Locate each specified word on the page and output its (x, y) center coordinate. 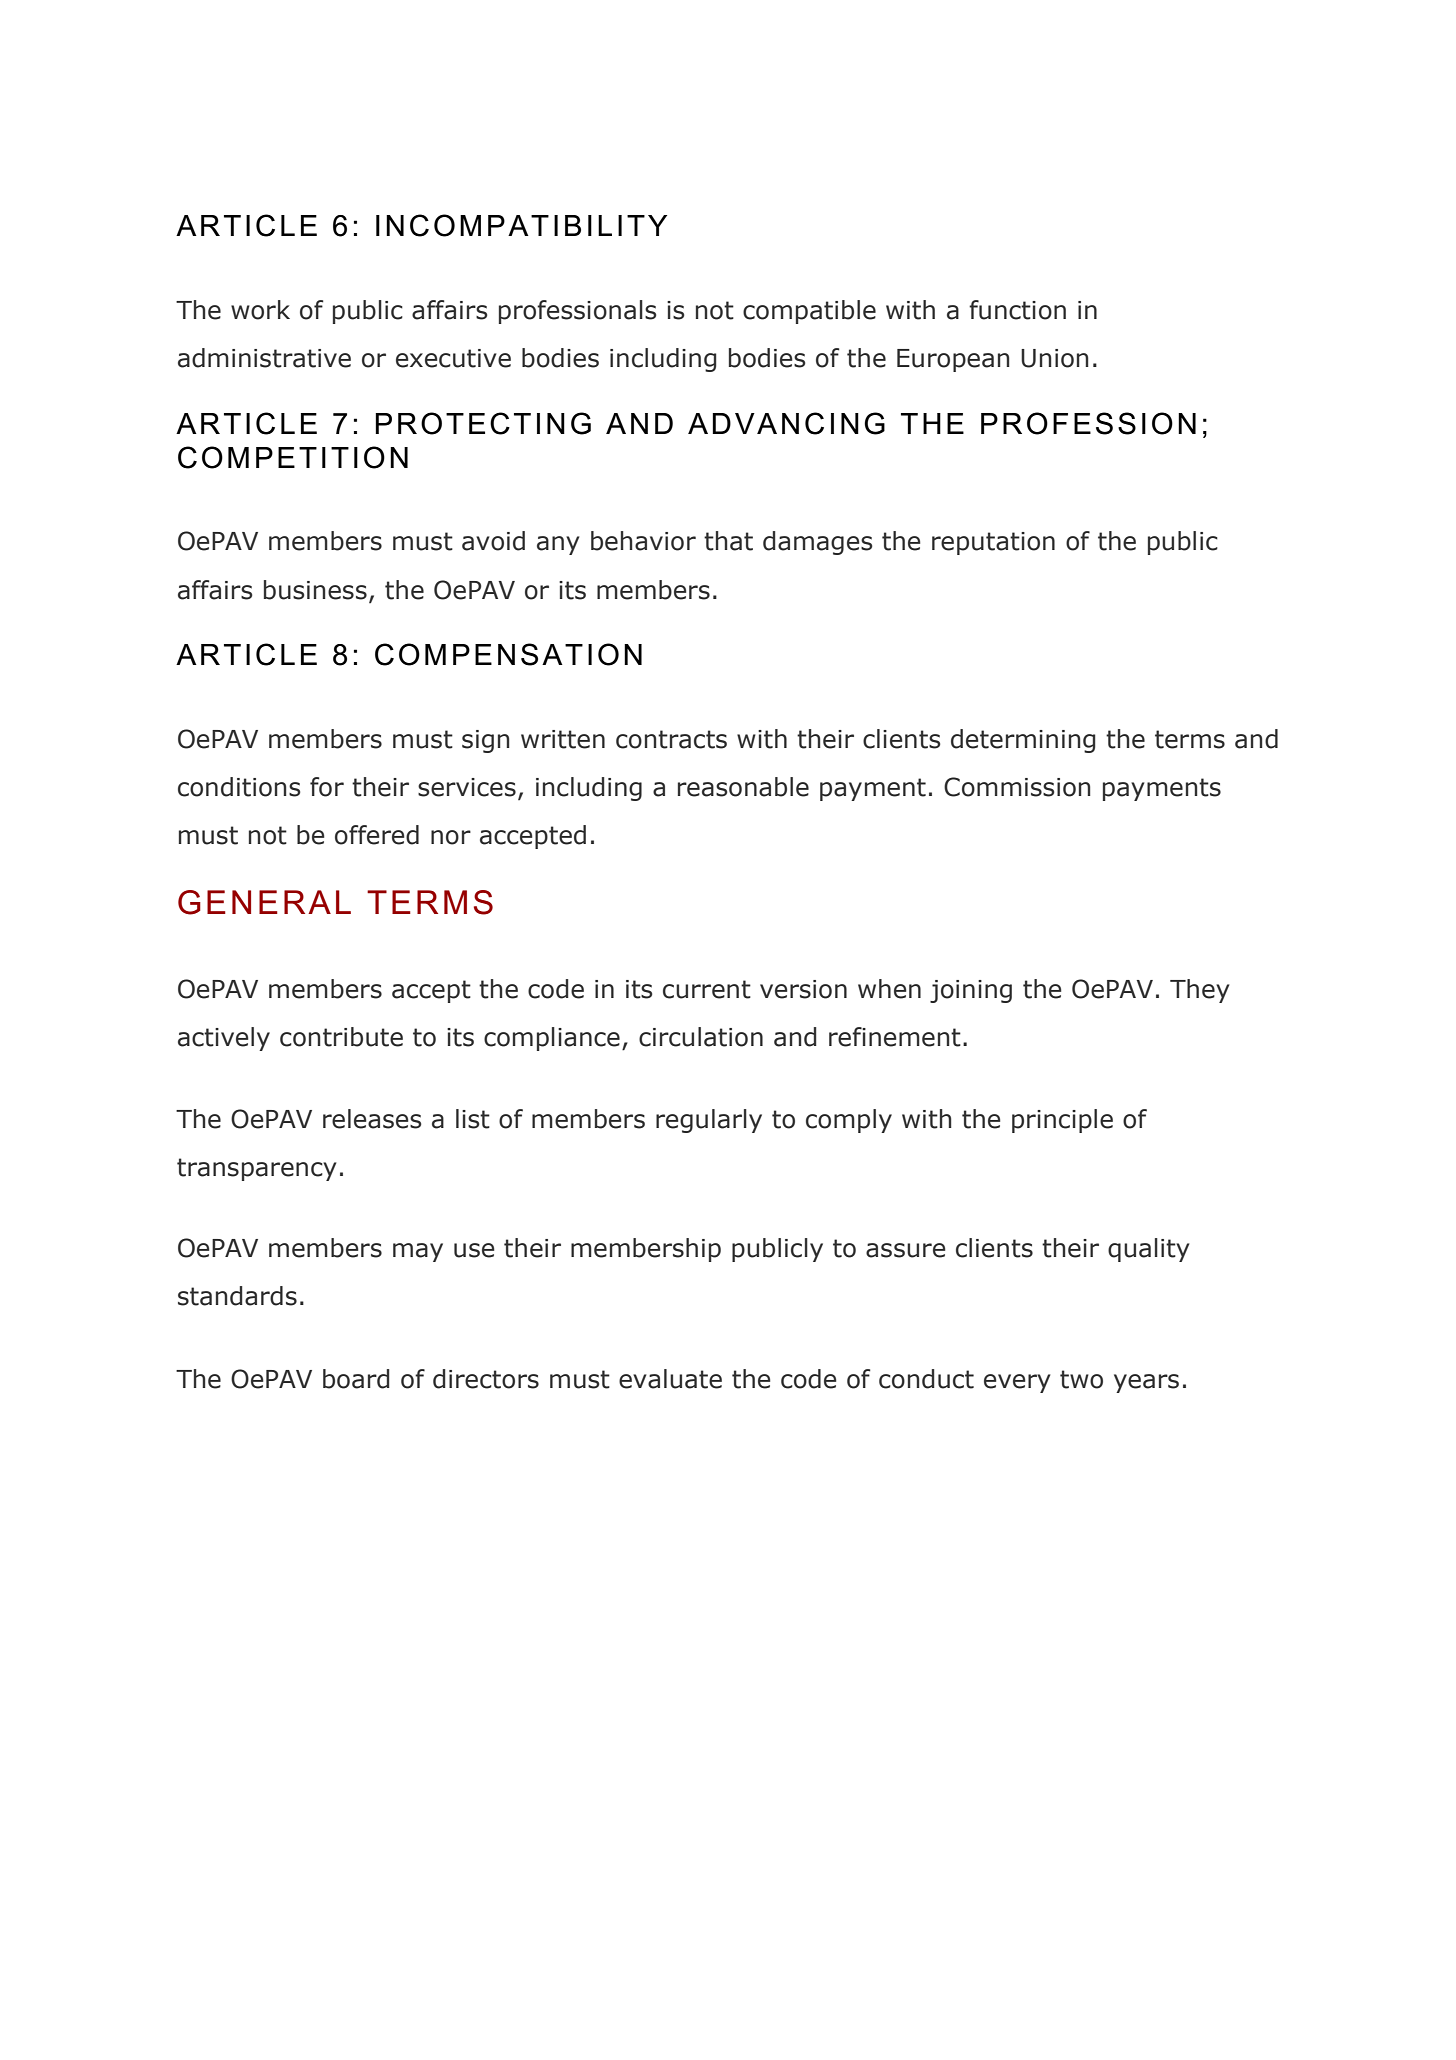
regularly (709, 1121)
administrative (264, 358)
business (315, 590)
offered (377, 835)
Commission (1017, 787)
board (356, 1379)
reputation (993, 543)
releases (372, 1119)
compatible (809, 312)
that (728, 541)
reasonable (743, 787)
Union (1055, 358)
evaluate (670, 1379)
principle (1062, 1121)
